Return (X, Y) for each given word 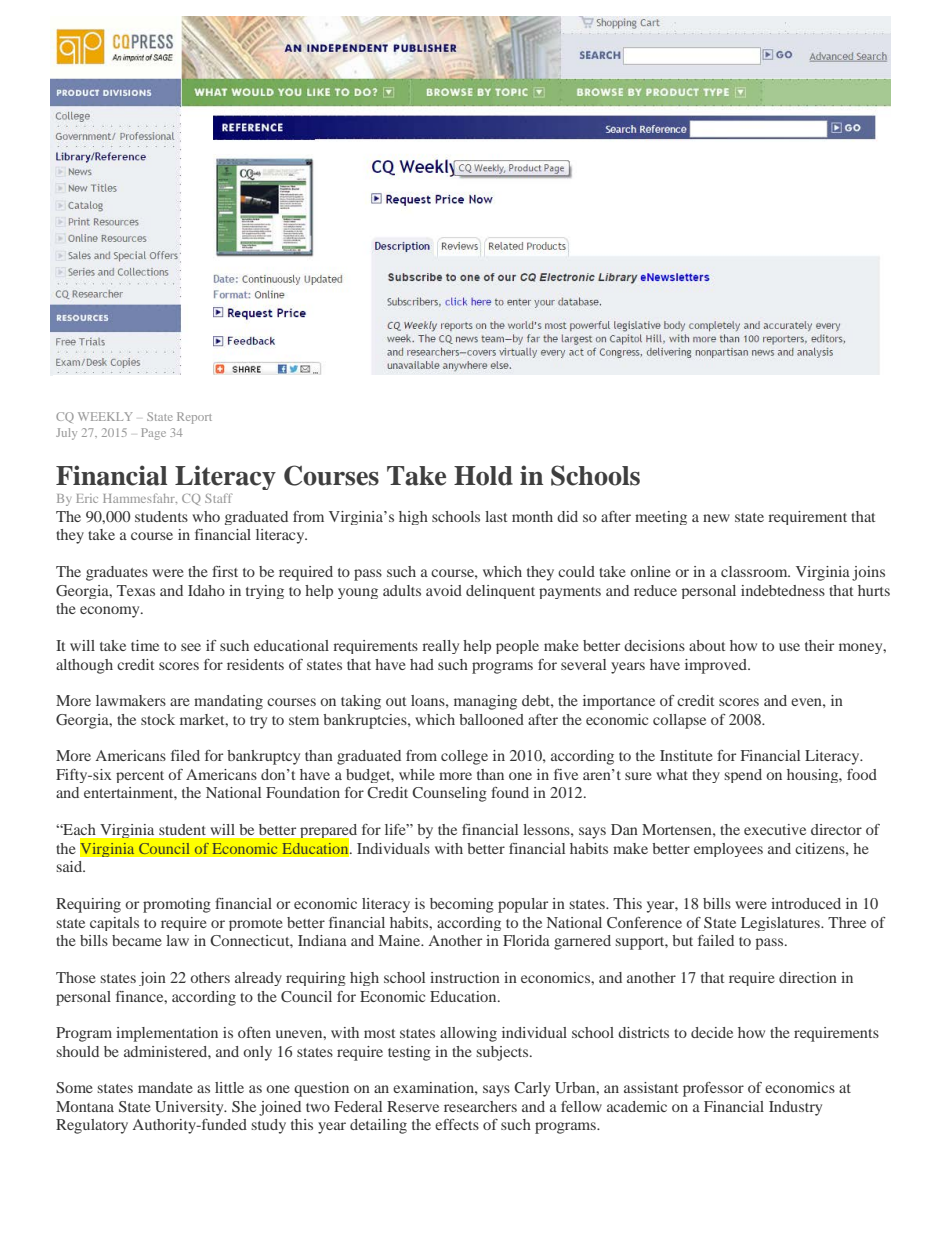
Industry (795, 1108)
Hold (483, 476)
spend (743, 776)
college (464, 757)
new (716, 518)
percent (140, 777)
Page (153, 434)
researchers (480, 1106)
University (190, 1108)
